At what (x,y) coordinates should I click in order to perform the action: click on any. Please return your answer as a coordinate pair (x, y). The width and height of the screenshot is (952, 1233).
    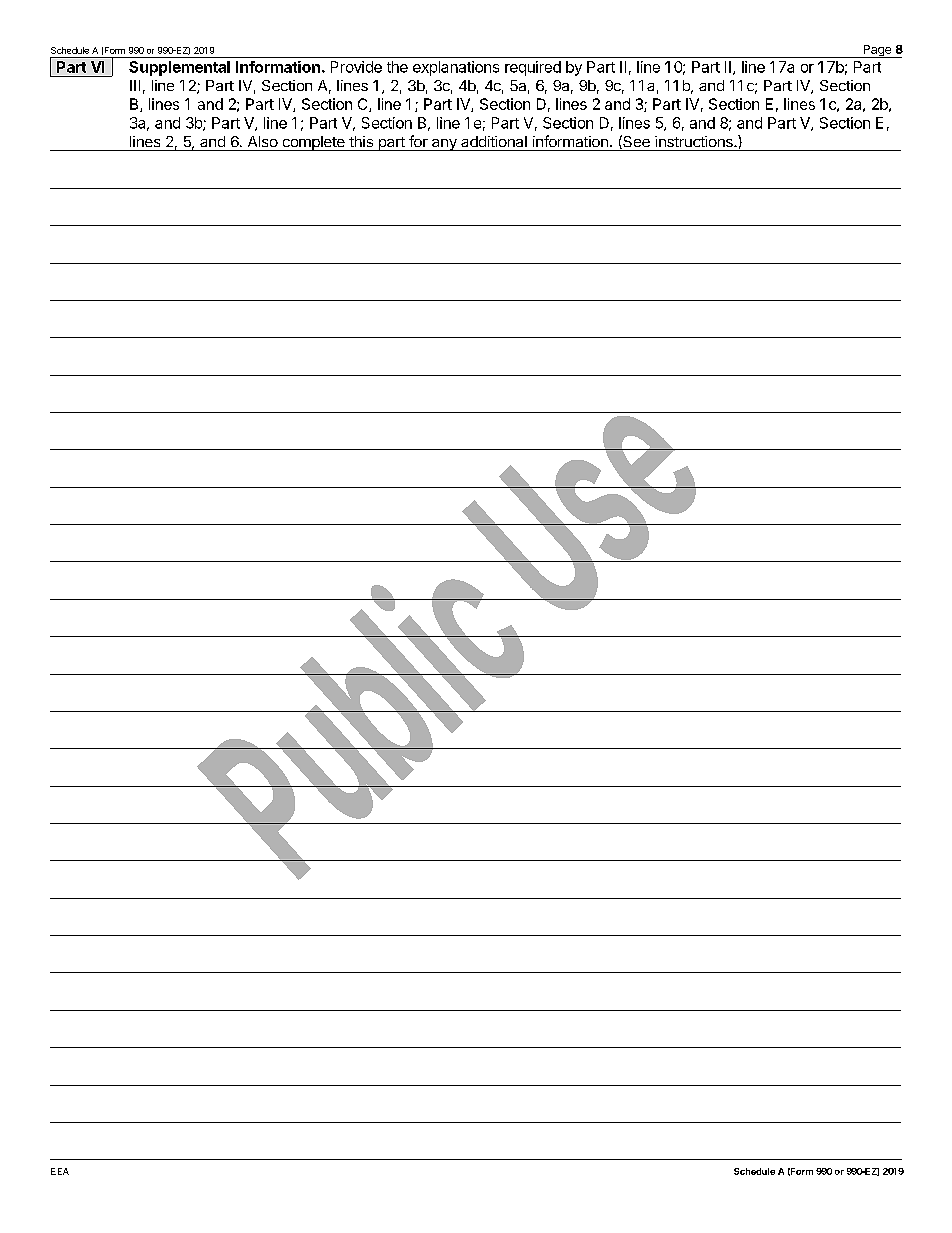
    Looking at the image, I should click on (444, 145).
